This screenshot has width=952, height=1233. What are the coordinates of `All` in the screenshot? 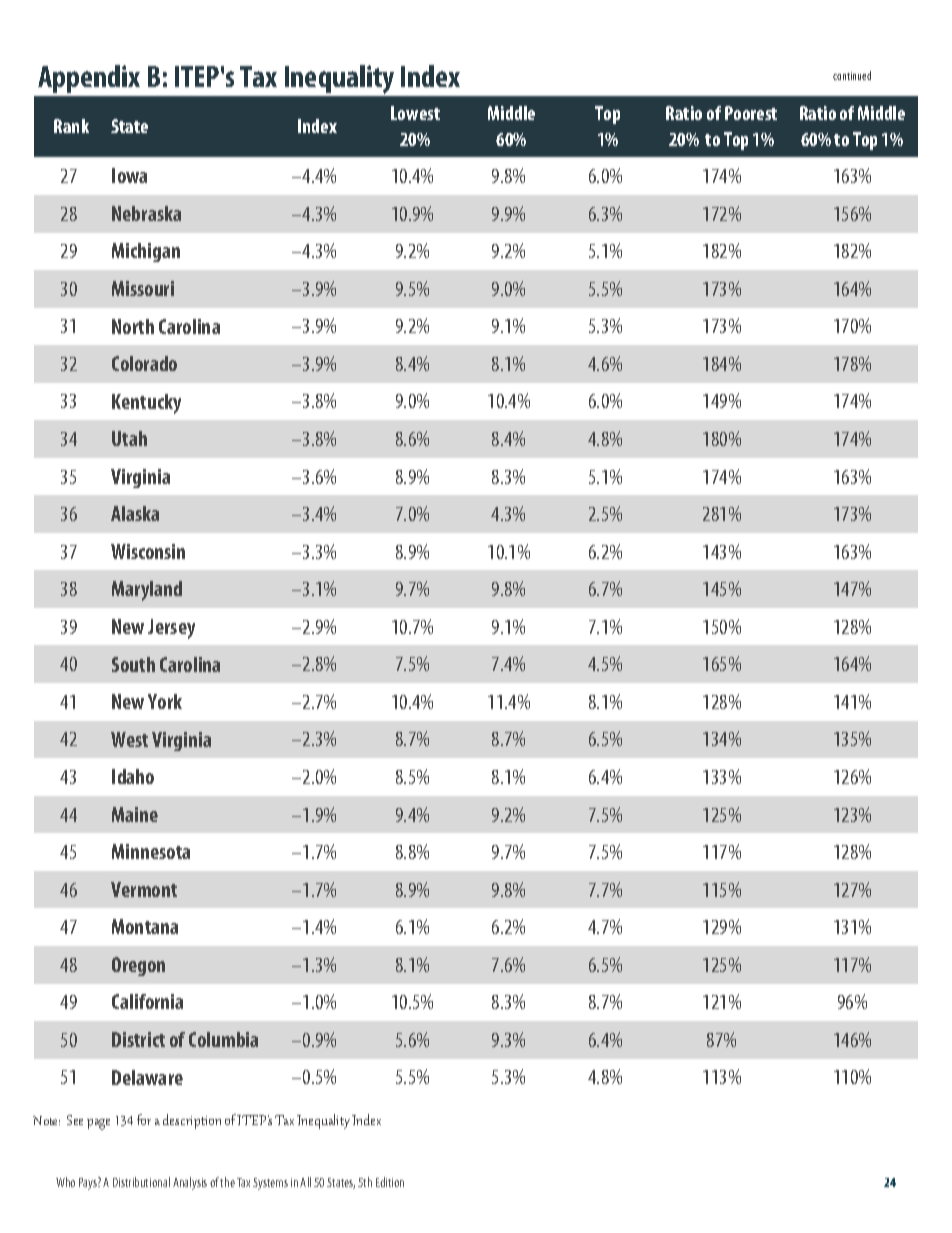 It's located at (305, 1182).
